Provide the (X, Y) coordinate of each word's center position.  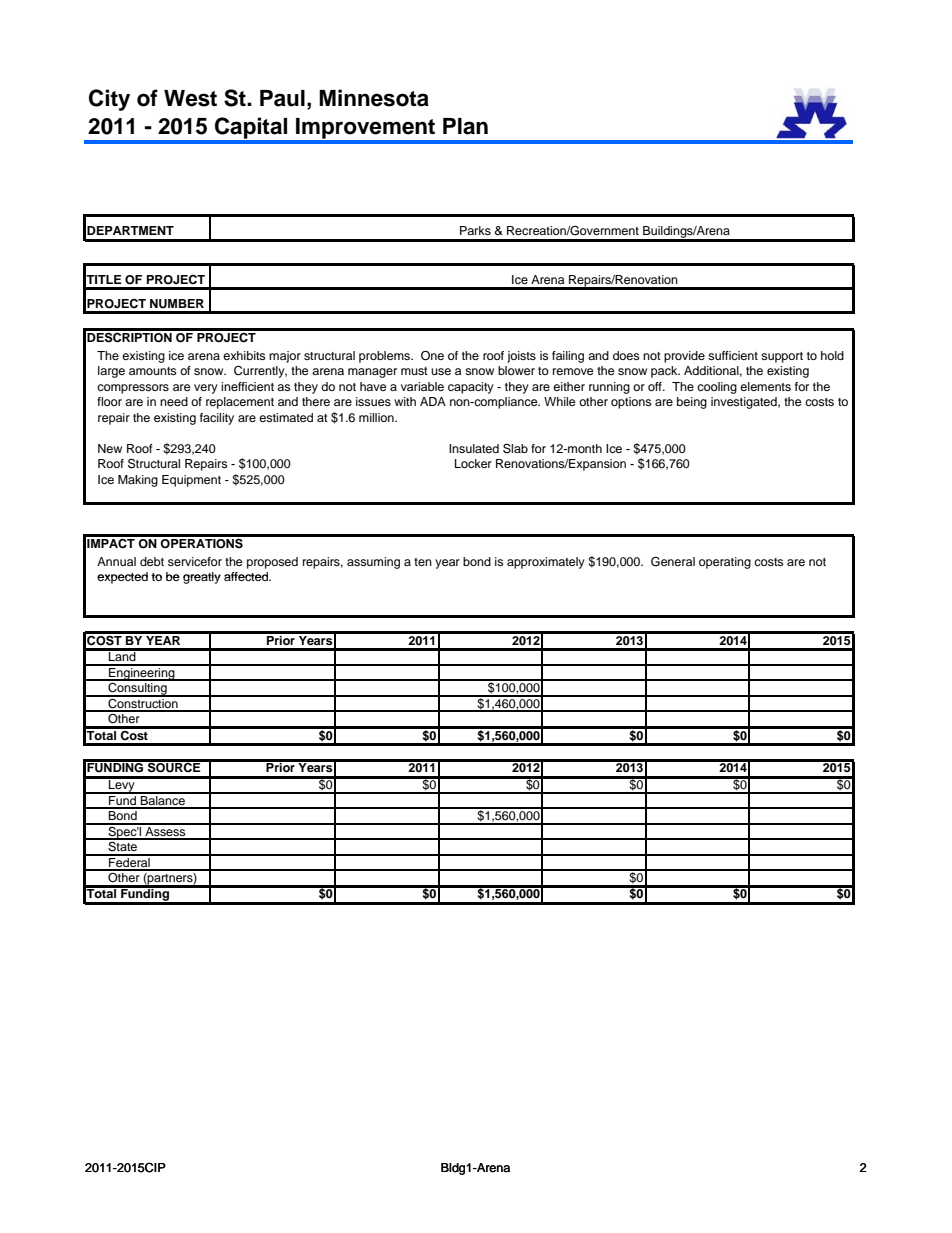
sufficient (733, 355)
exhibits (244, 355)
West (190, 98)
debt (152, 561)
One (432, 356)
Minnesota (374, 98)
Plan (465, 126)
